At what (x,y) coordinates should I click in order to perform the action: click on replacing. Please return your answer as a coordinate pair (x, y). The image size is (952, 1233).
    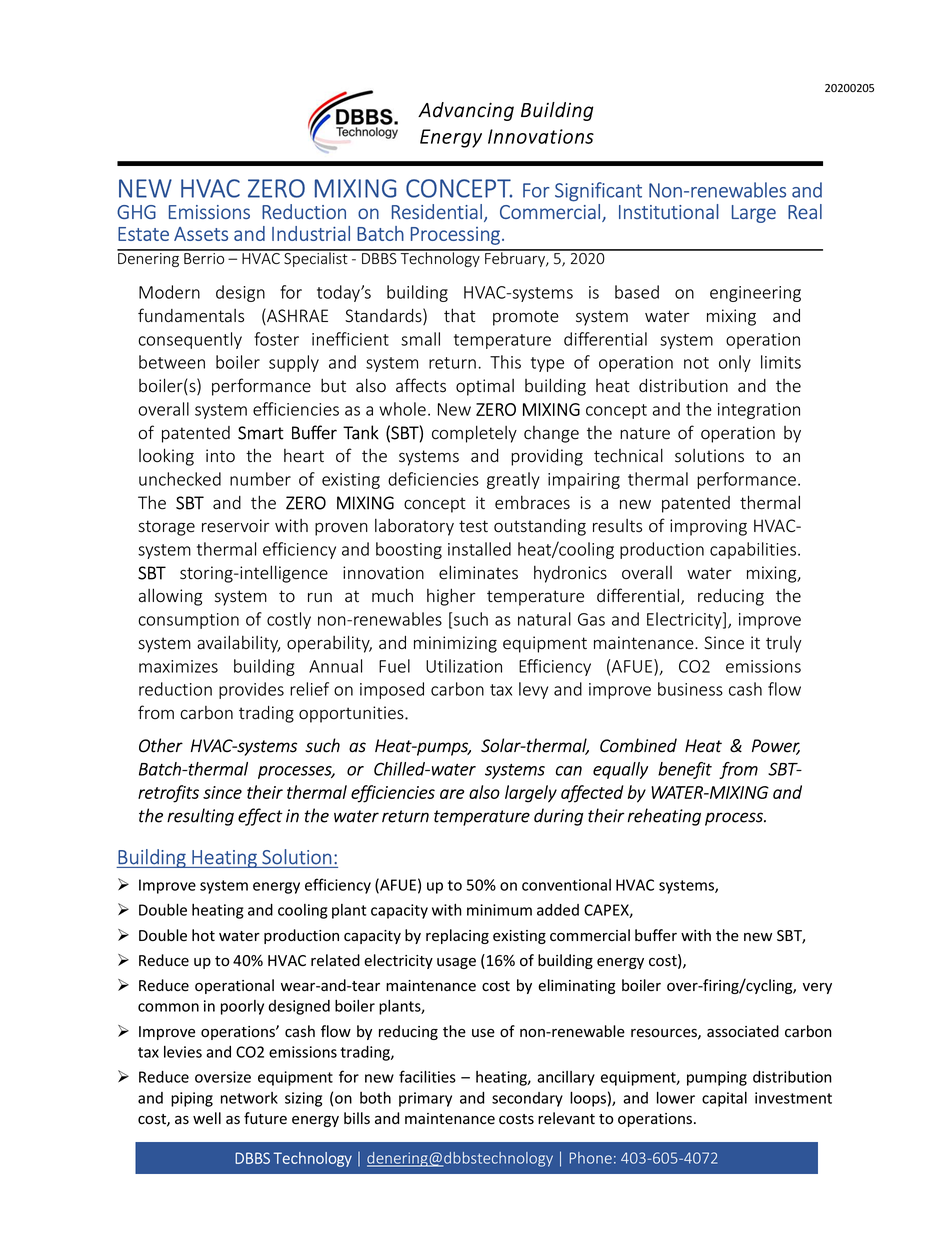
    Looking at the image, I should click on (457, 936).
